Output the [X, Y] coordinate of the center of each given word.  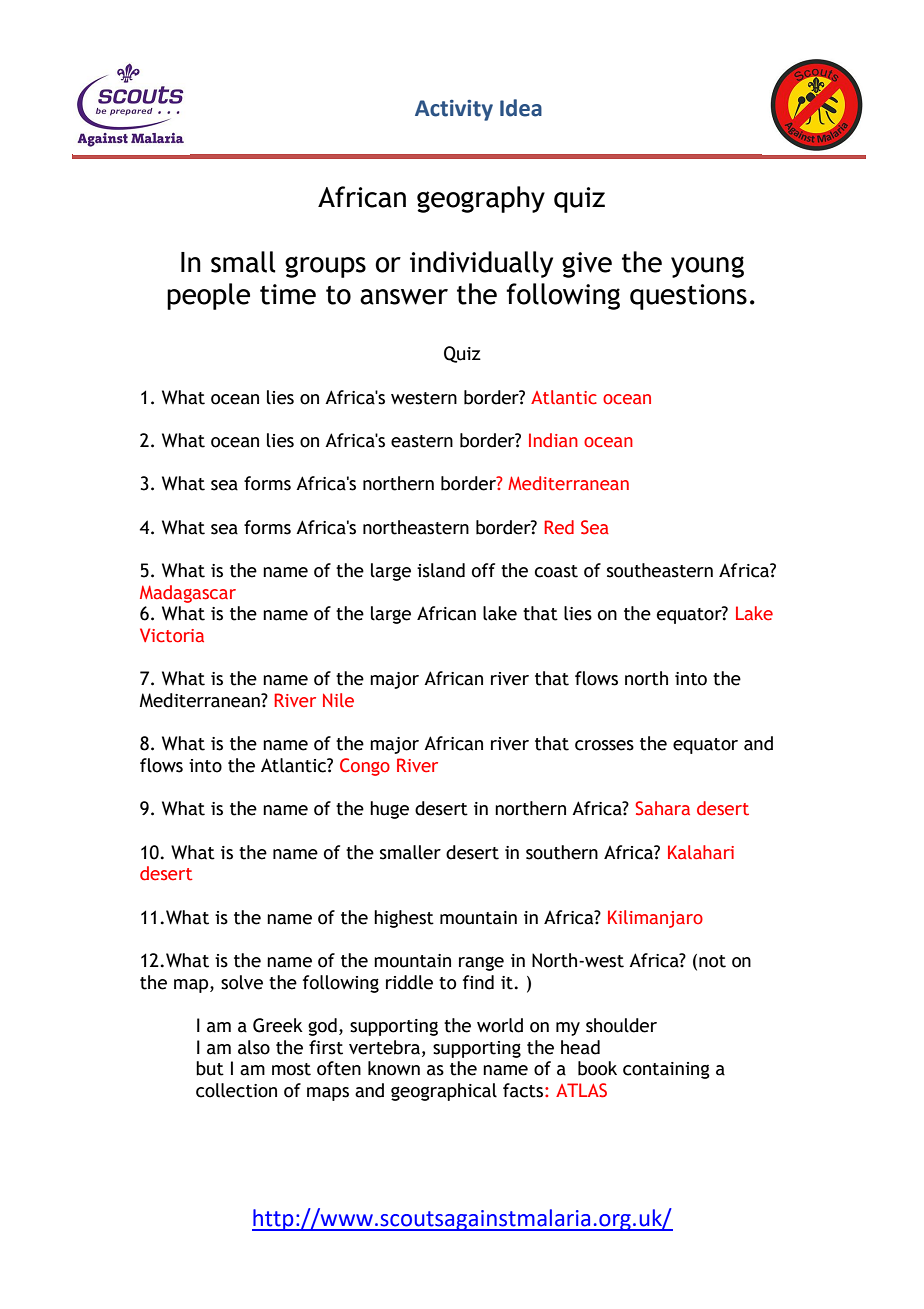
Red [559, 527]
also [254, 1047]
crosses [604, 745]
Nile [338, 700]
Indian [553, 440]
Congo [365, 767]
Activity [454, 110]
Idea [521, 108]
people [208, 296]
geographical [444, 1092]
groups [325, 267]
